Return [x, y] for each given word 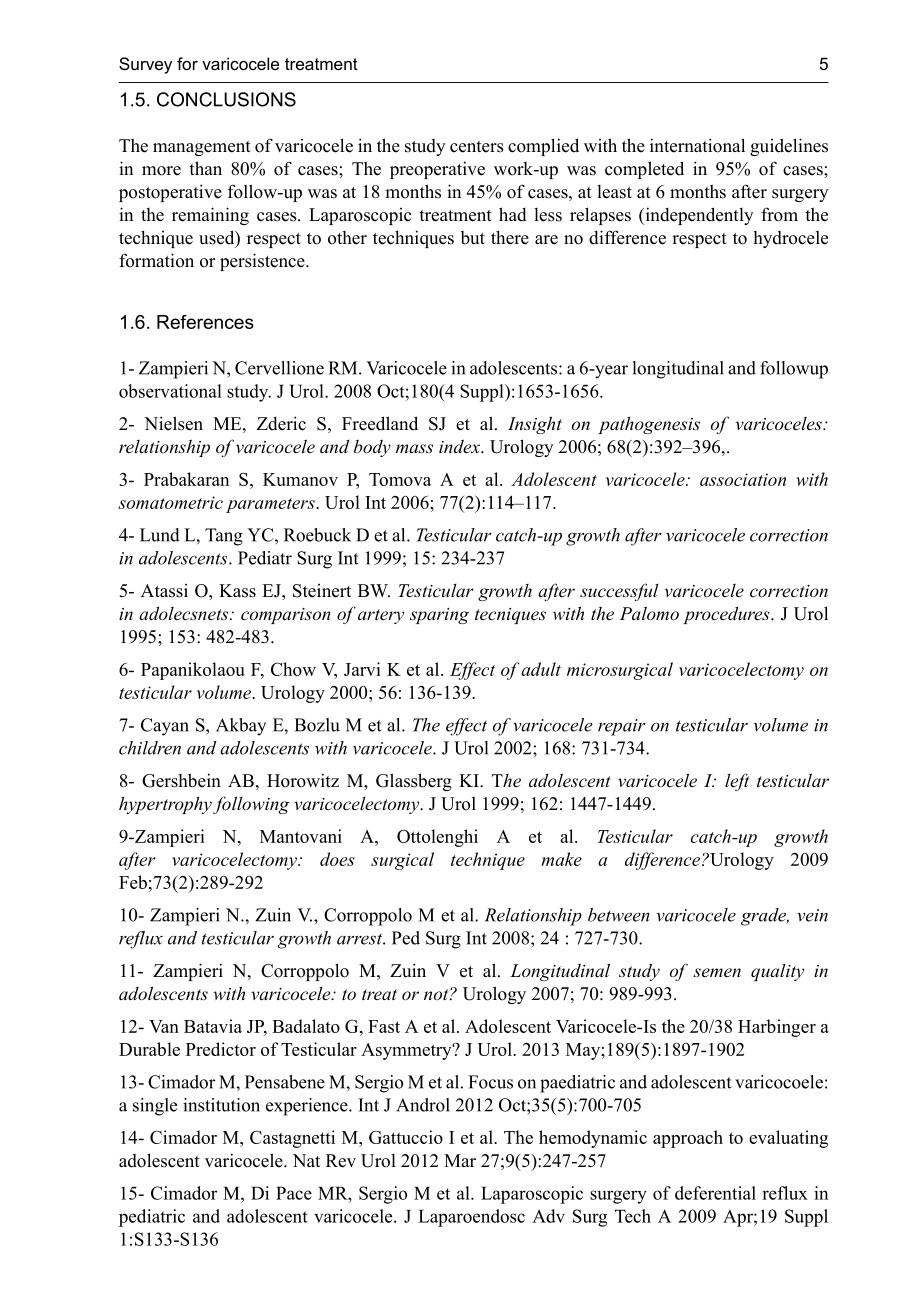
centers [477, 147]
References [205, 322]
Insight [535, 425]
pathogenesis [649, 425]
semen [717, 972]
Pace [294, 1193]
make [561, 859]
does [337, 859]
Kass [237, 591]
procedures [727, 615]
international [697, 145]
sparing [439, 616]
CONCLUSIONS [226, 99]
